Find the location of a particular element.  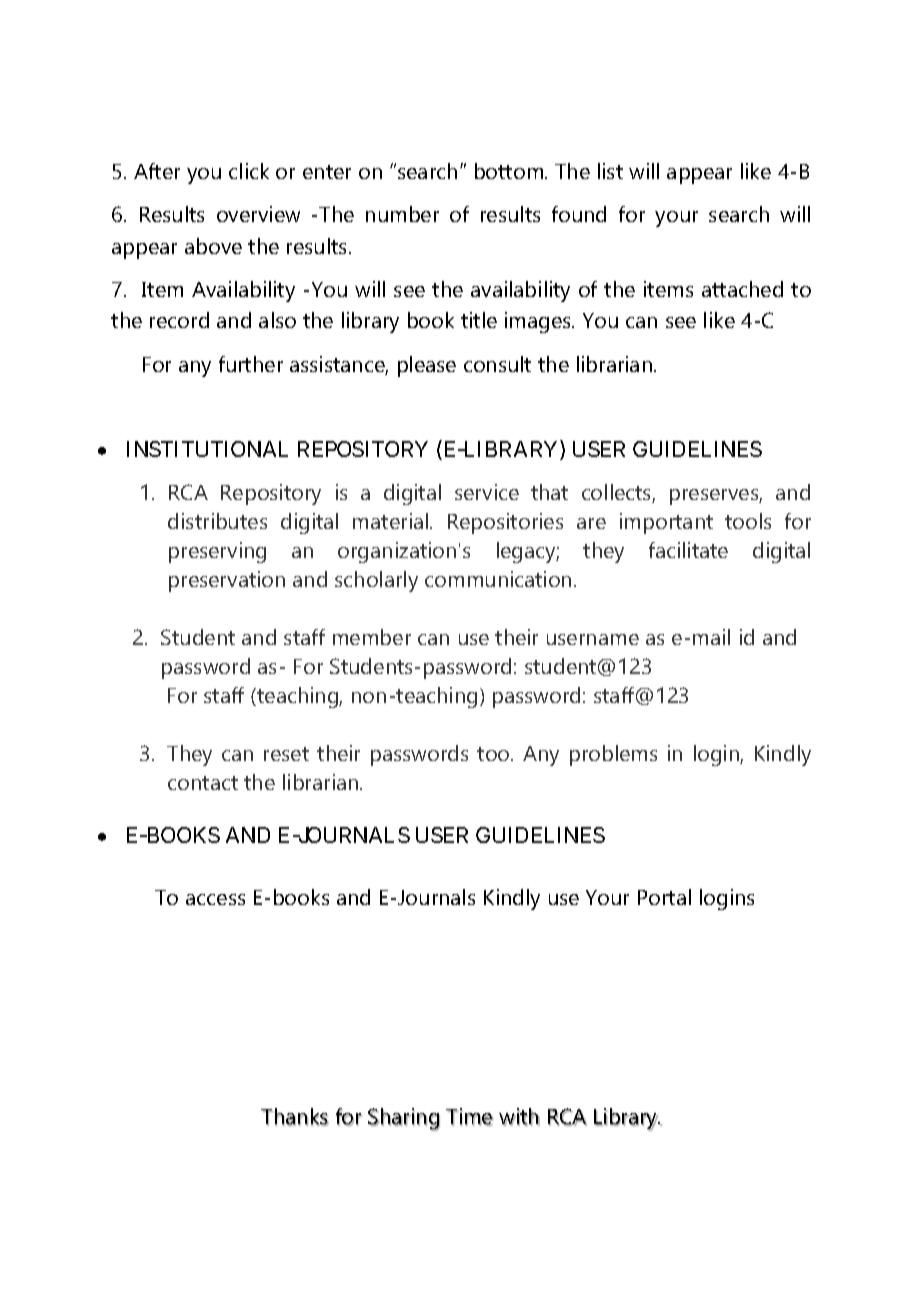

overview is located at coordinates (258, 214).
